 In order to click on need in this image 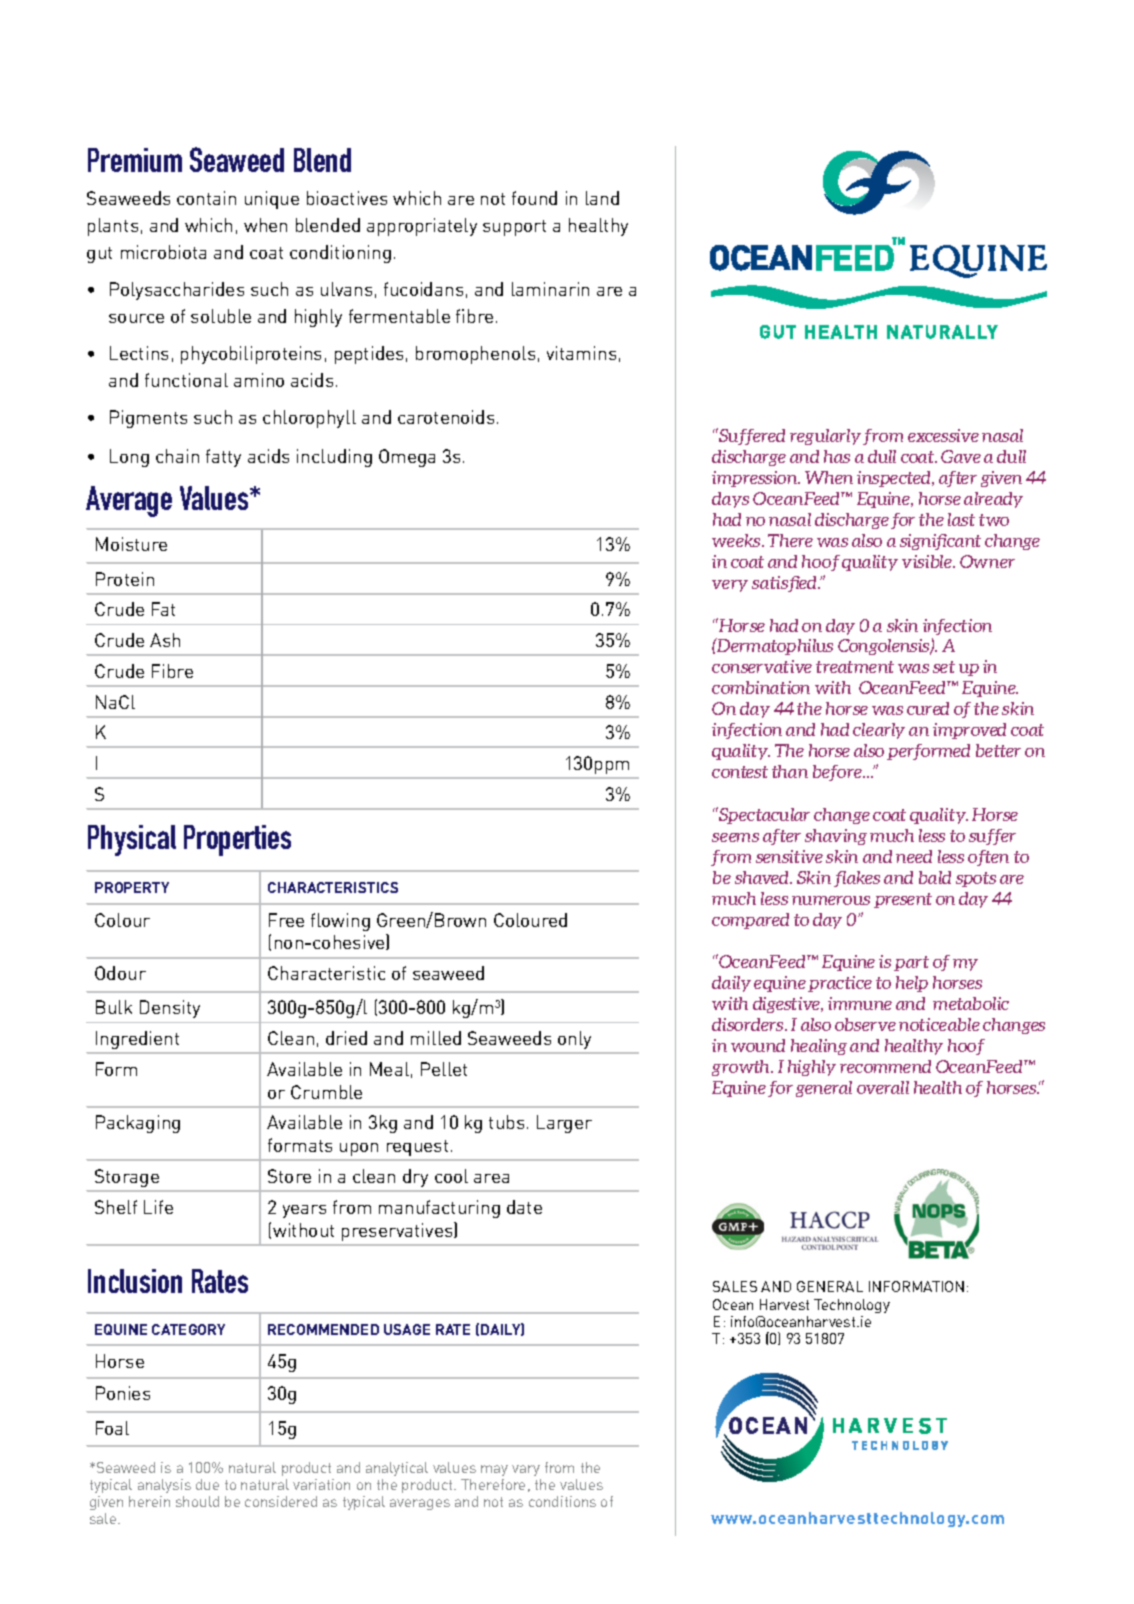, I will do `click(914, 856)`.
